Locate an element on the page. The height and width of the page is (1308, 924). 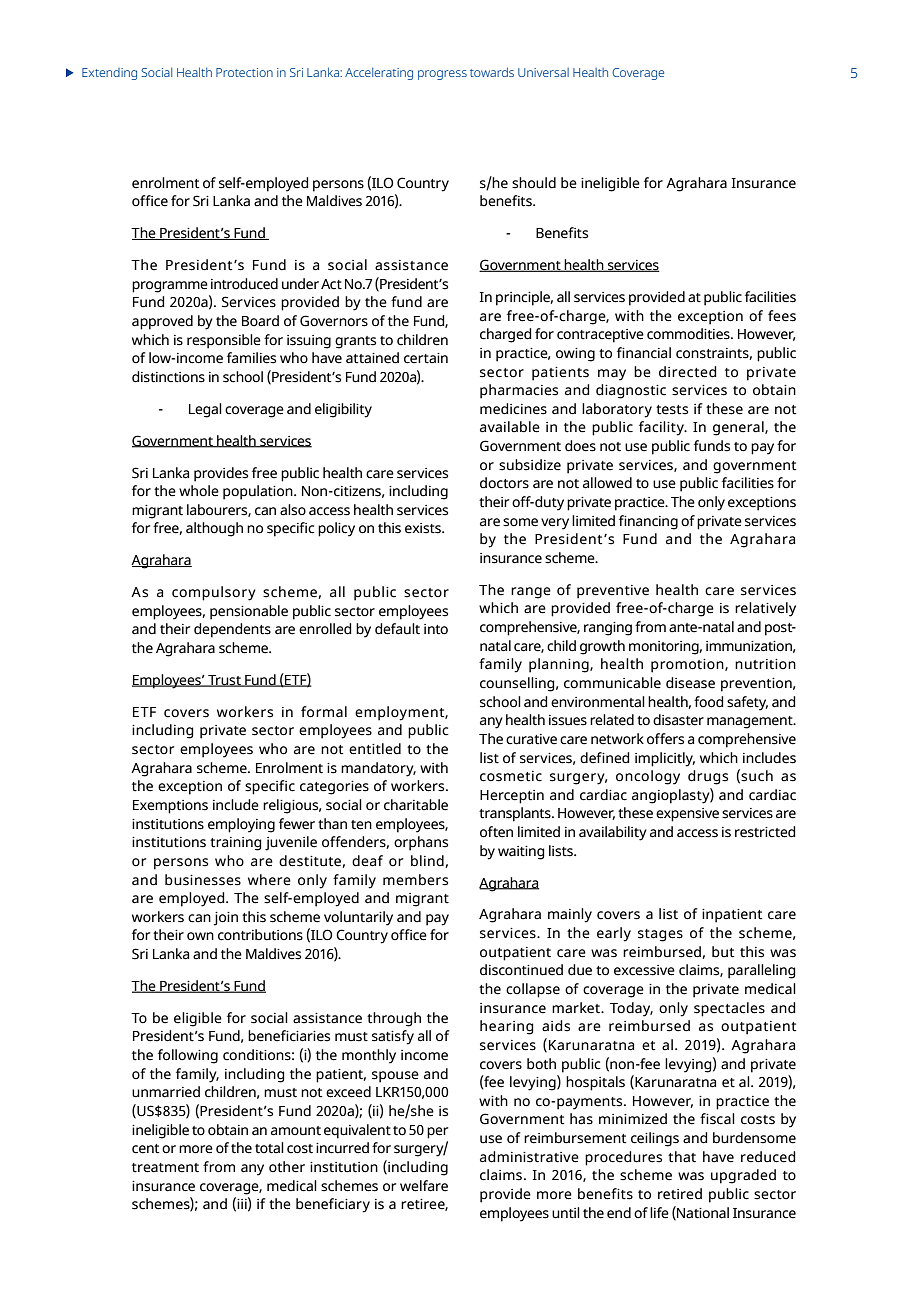
disease is located at coordinates (690, 683).
